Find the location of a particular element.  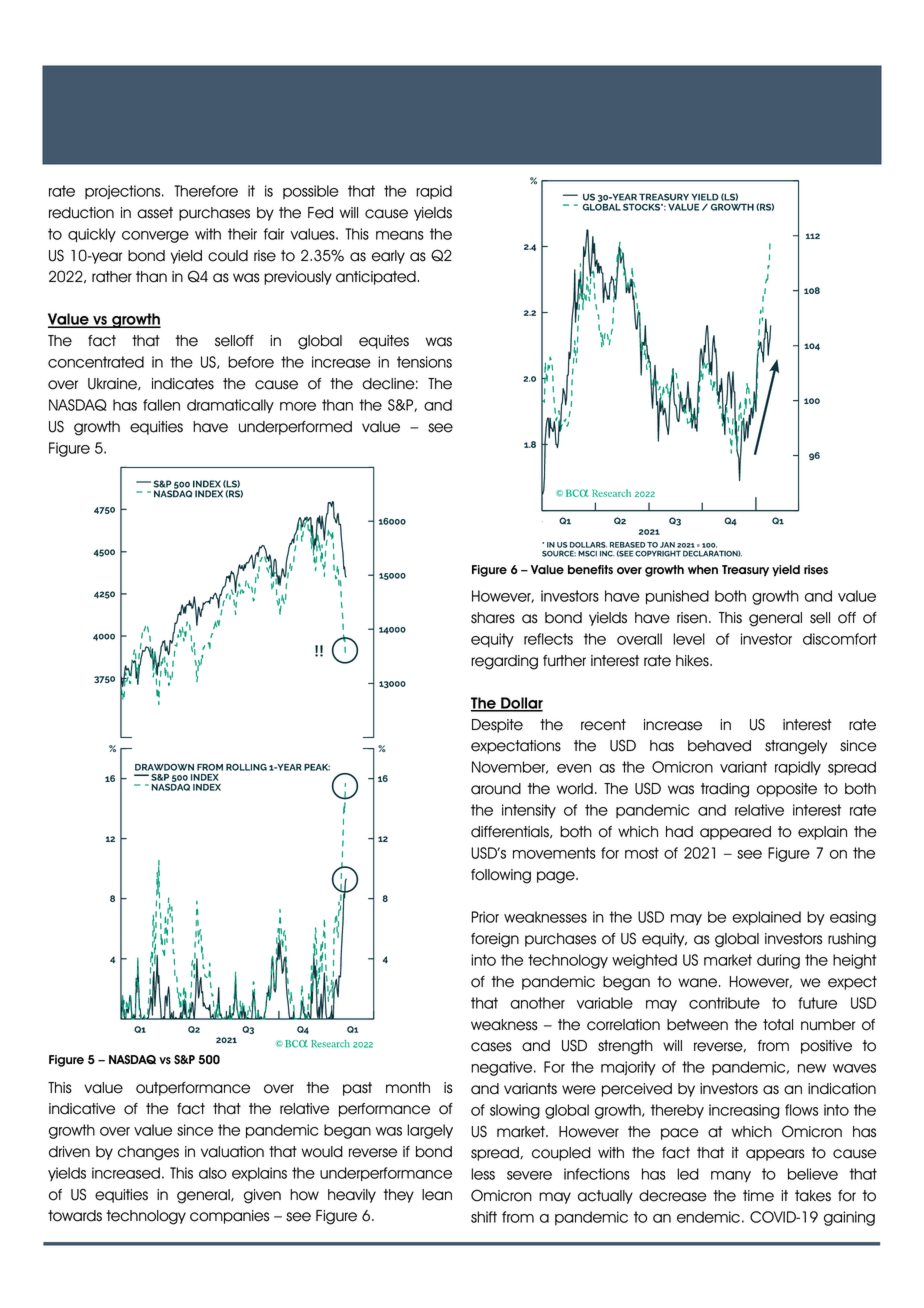

early is located at coordinates (388, 257).
